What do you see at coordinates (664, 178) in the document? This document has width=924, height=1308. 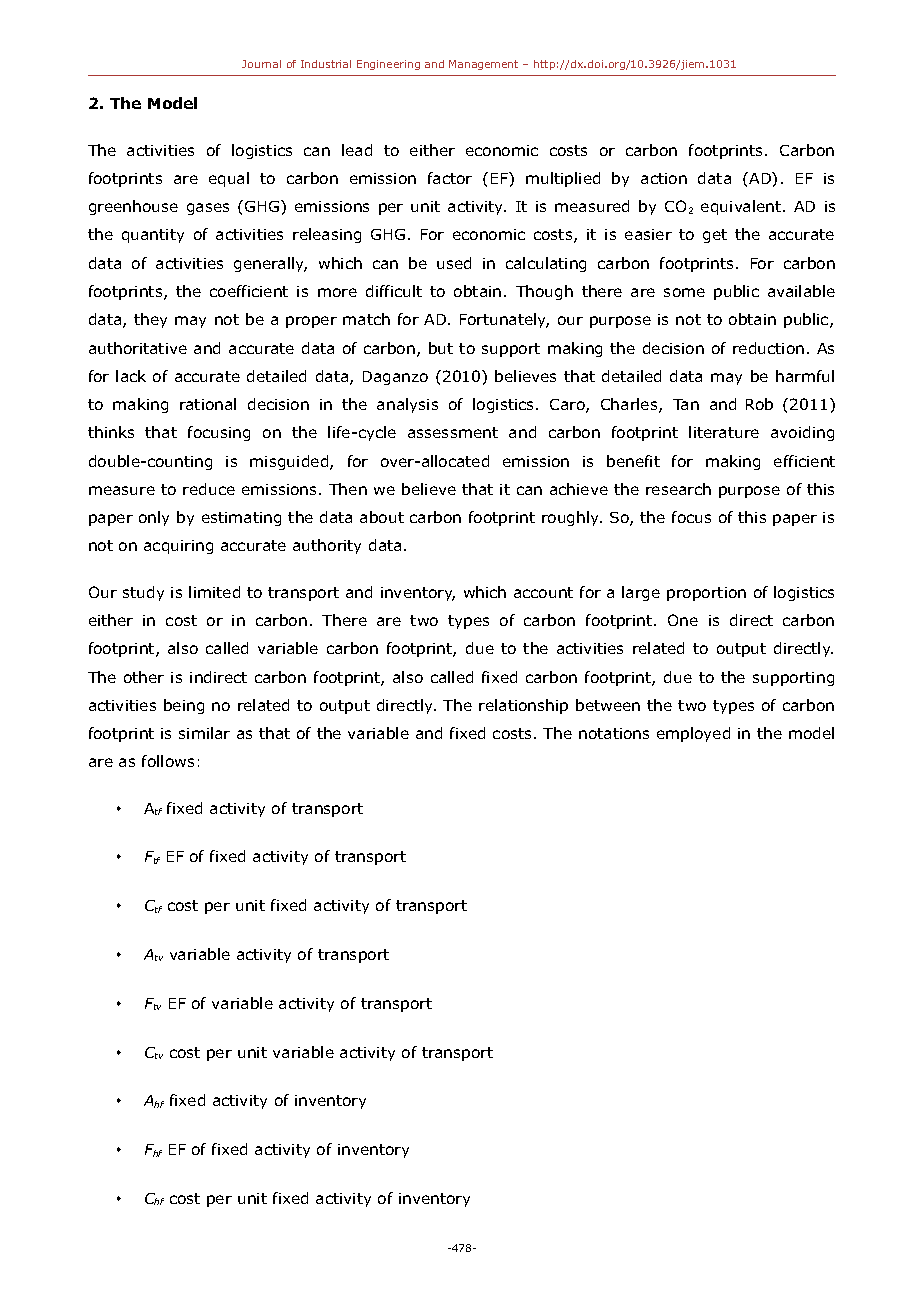 I see `action` at bounding box center [664, 178].
